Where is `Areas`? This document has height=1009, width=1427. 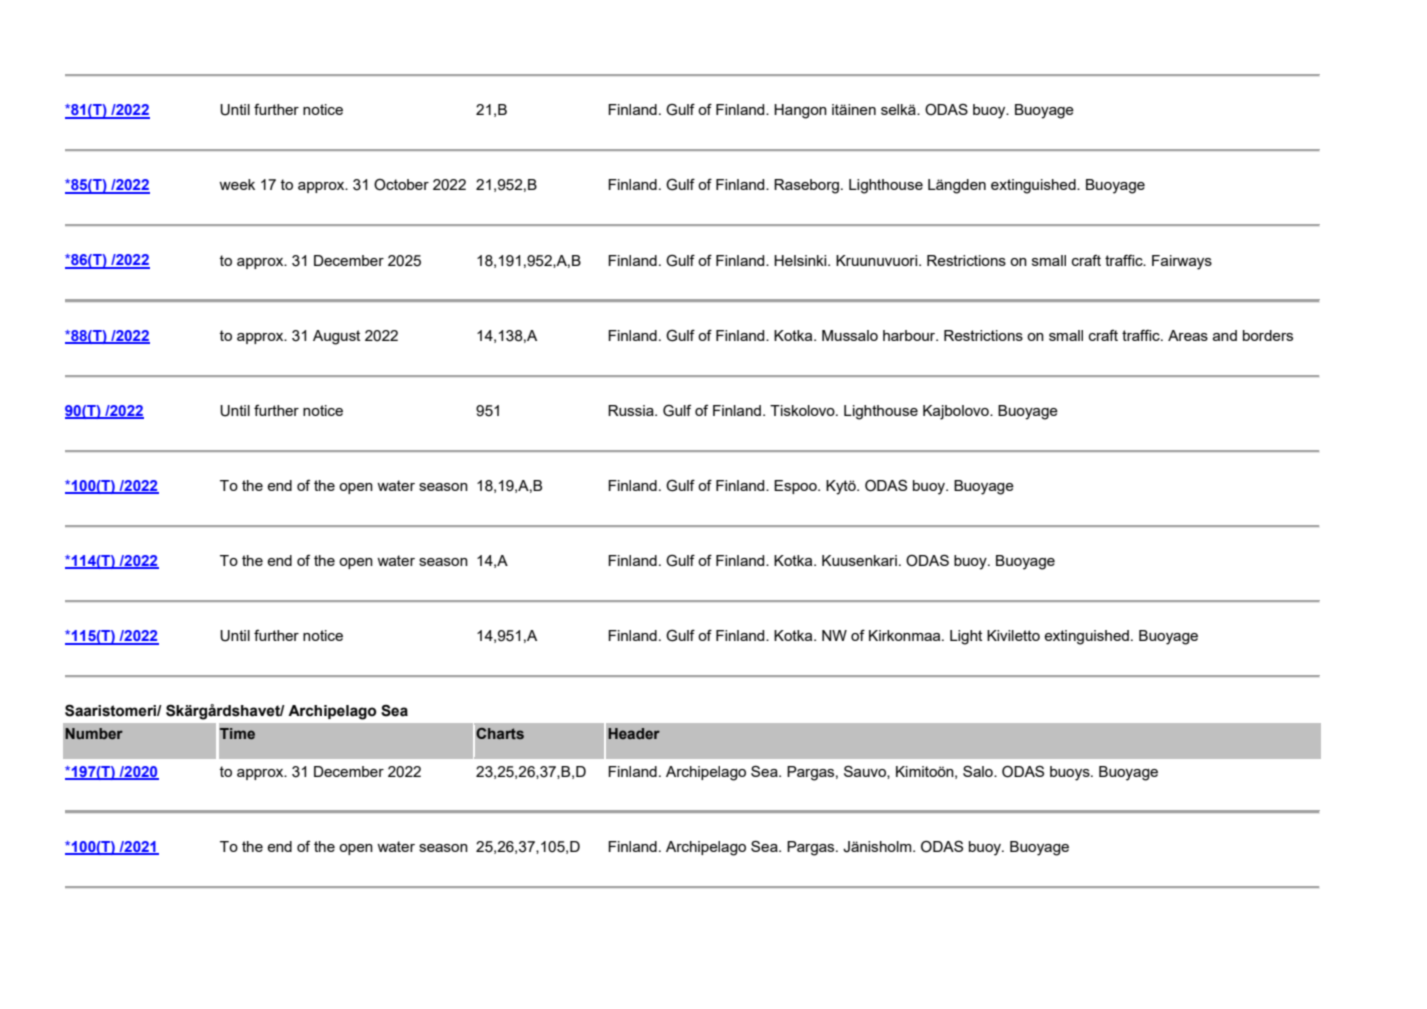
Areas is located at coordinates (1188, 335).
